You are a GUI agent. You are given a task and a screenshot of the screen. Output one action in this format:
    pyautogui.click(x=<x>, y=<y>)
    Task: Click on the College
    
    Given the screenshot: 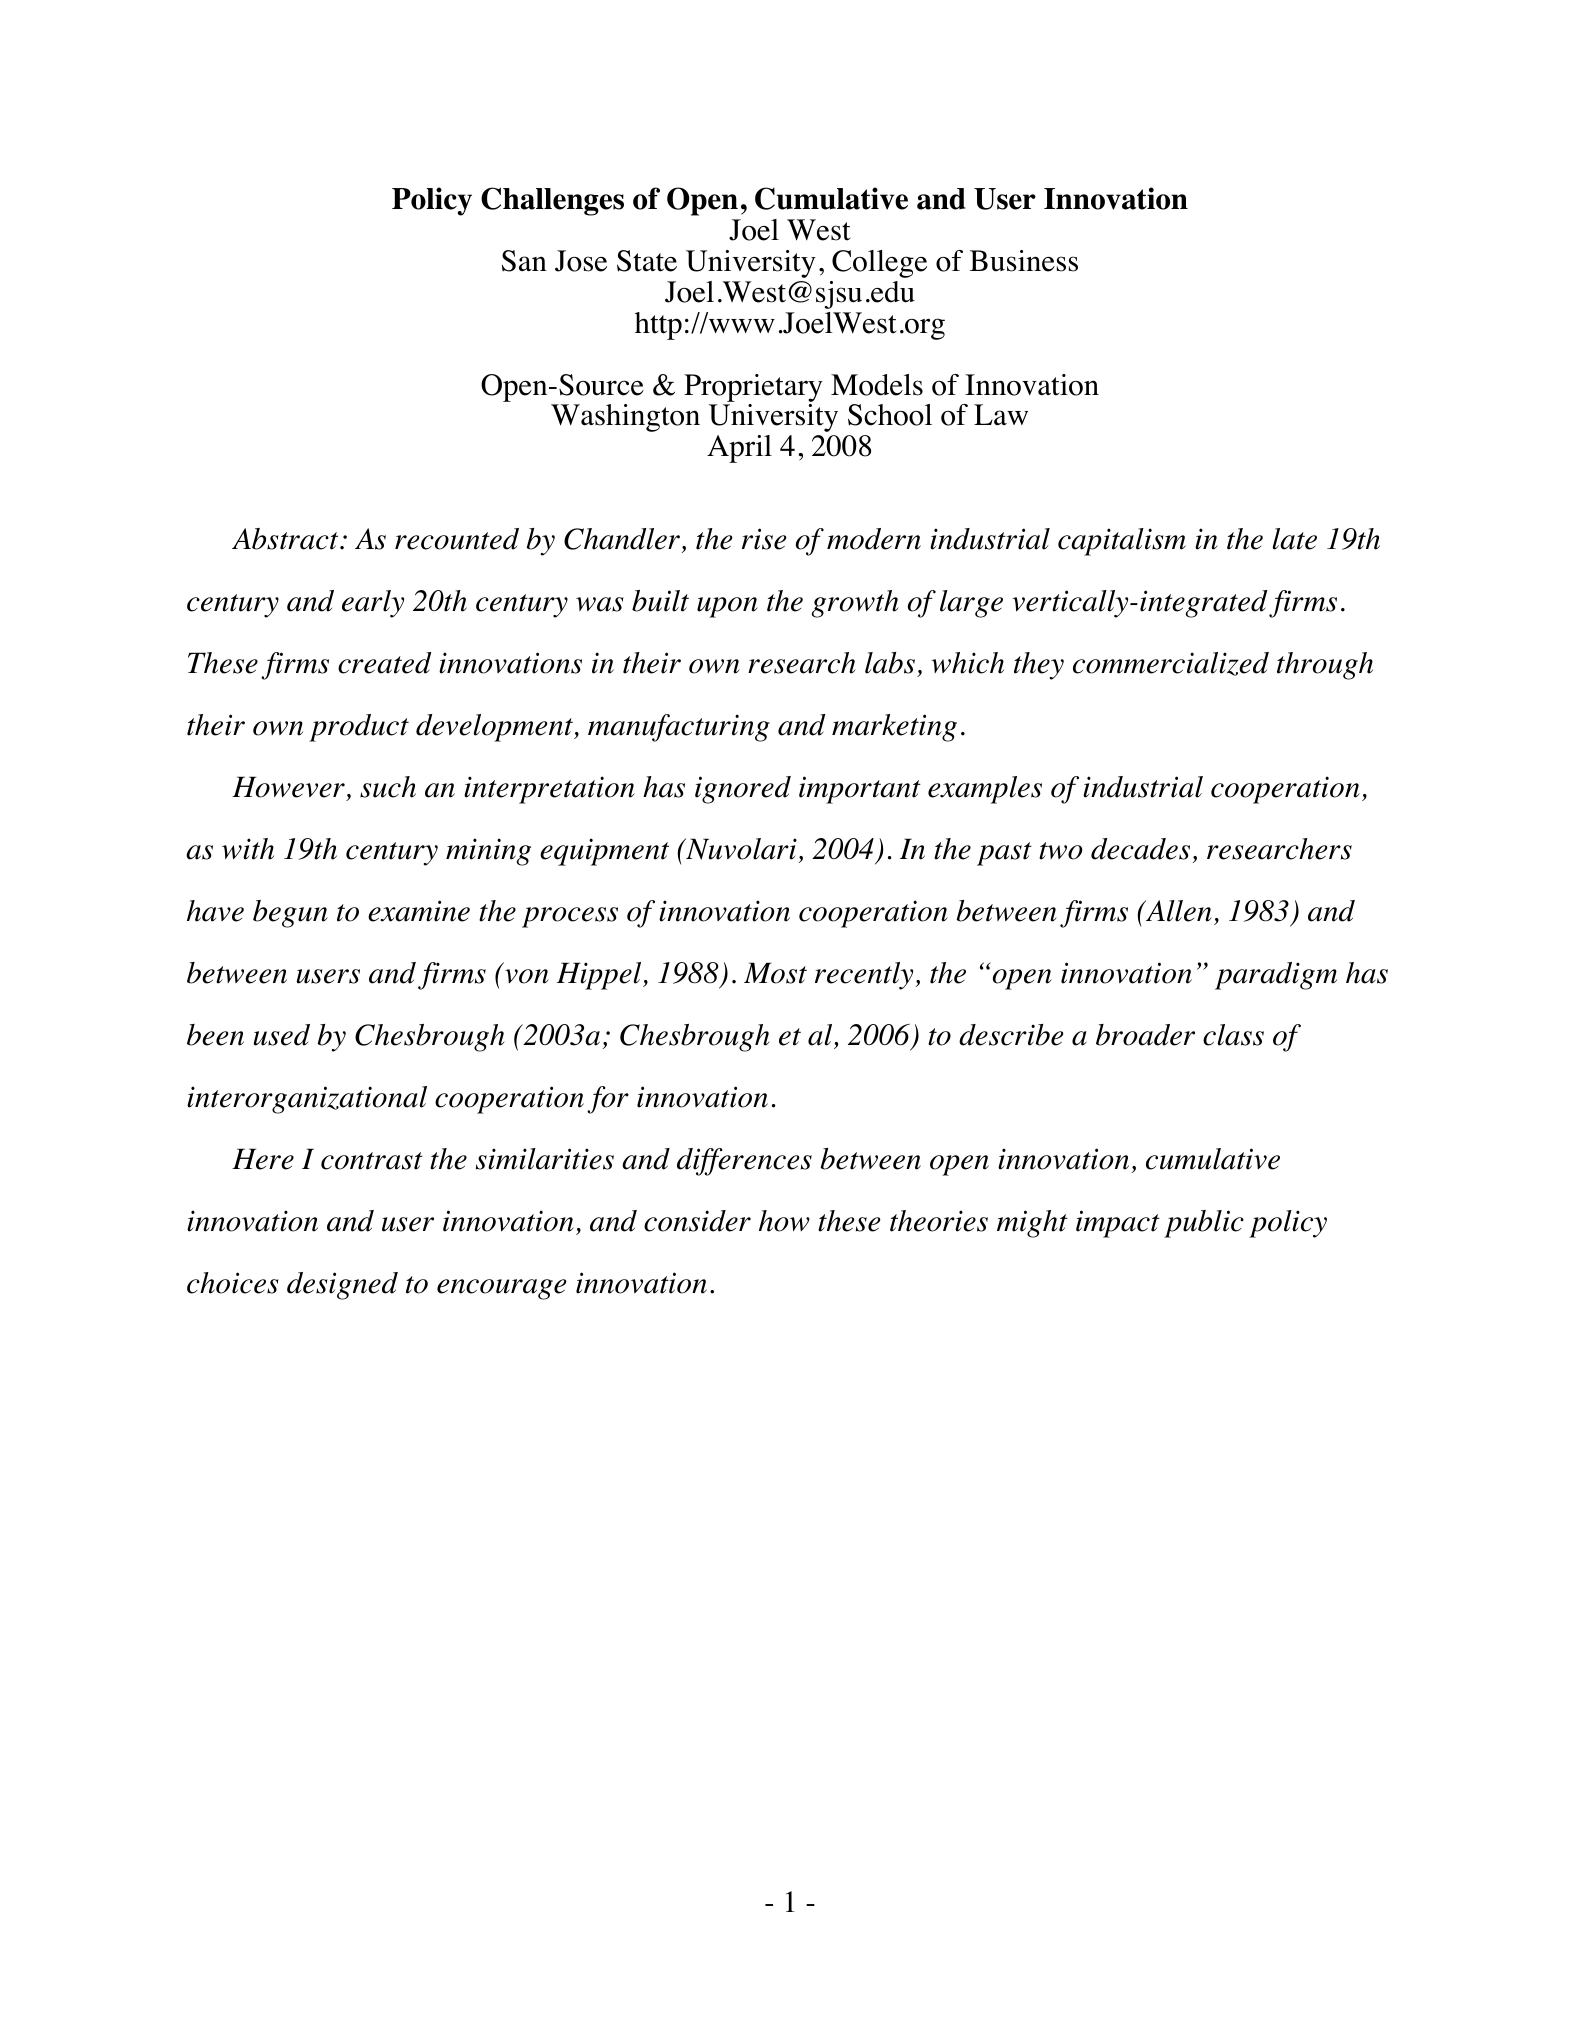 What is the action you would take?
    pyautogui.click(x=879, y=264)
